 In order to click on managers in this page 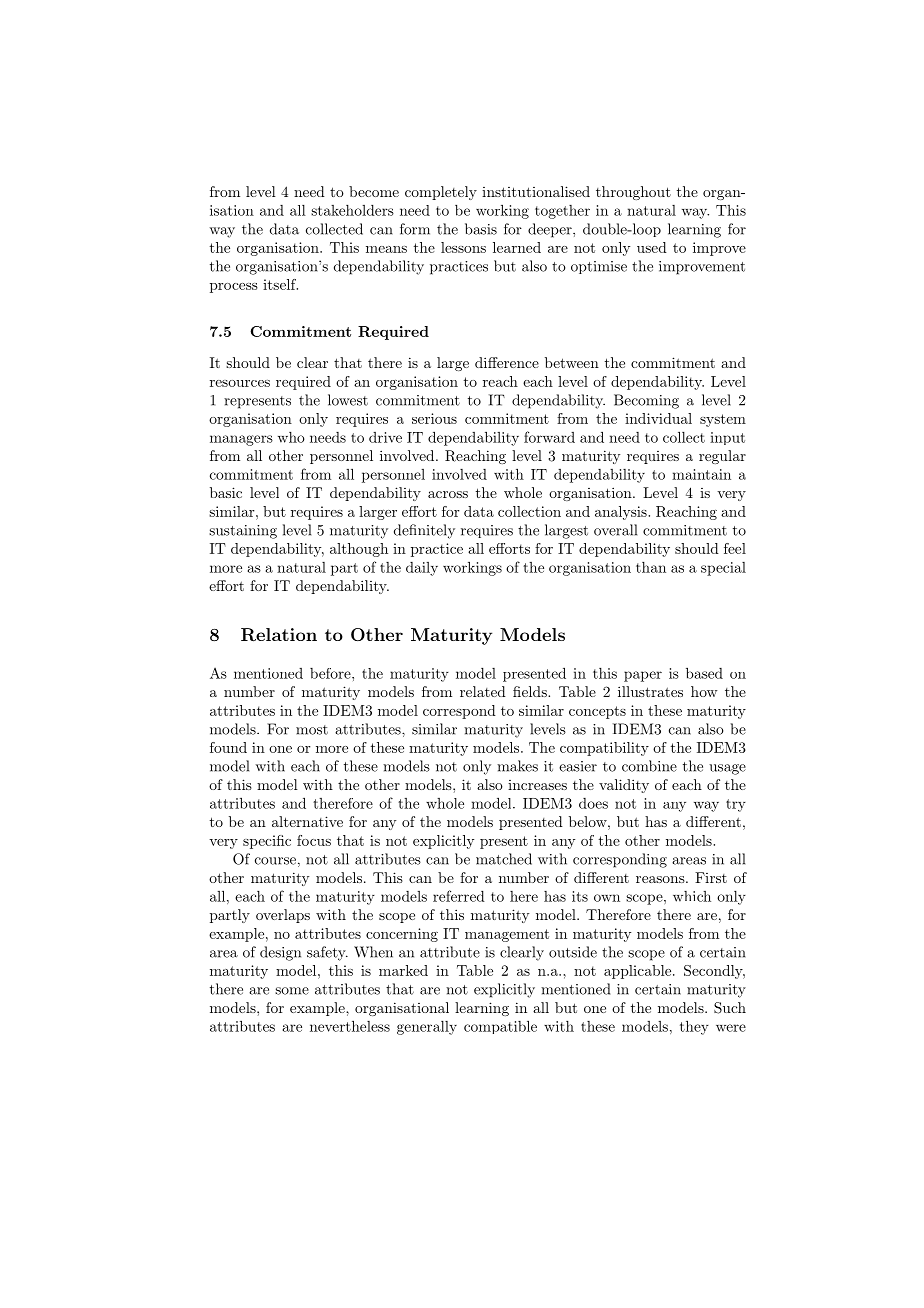, I will do `click(241, 440)`.
